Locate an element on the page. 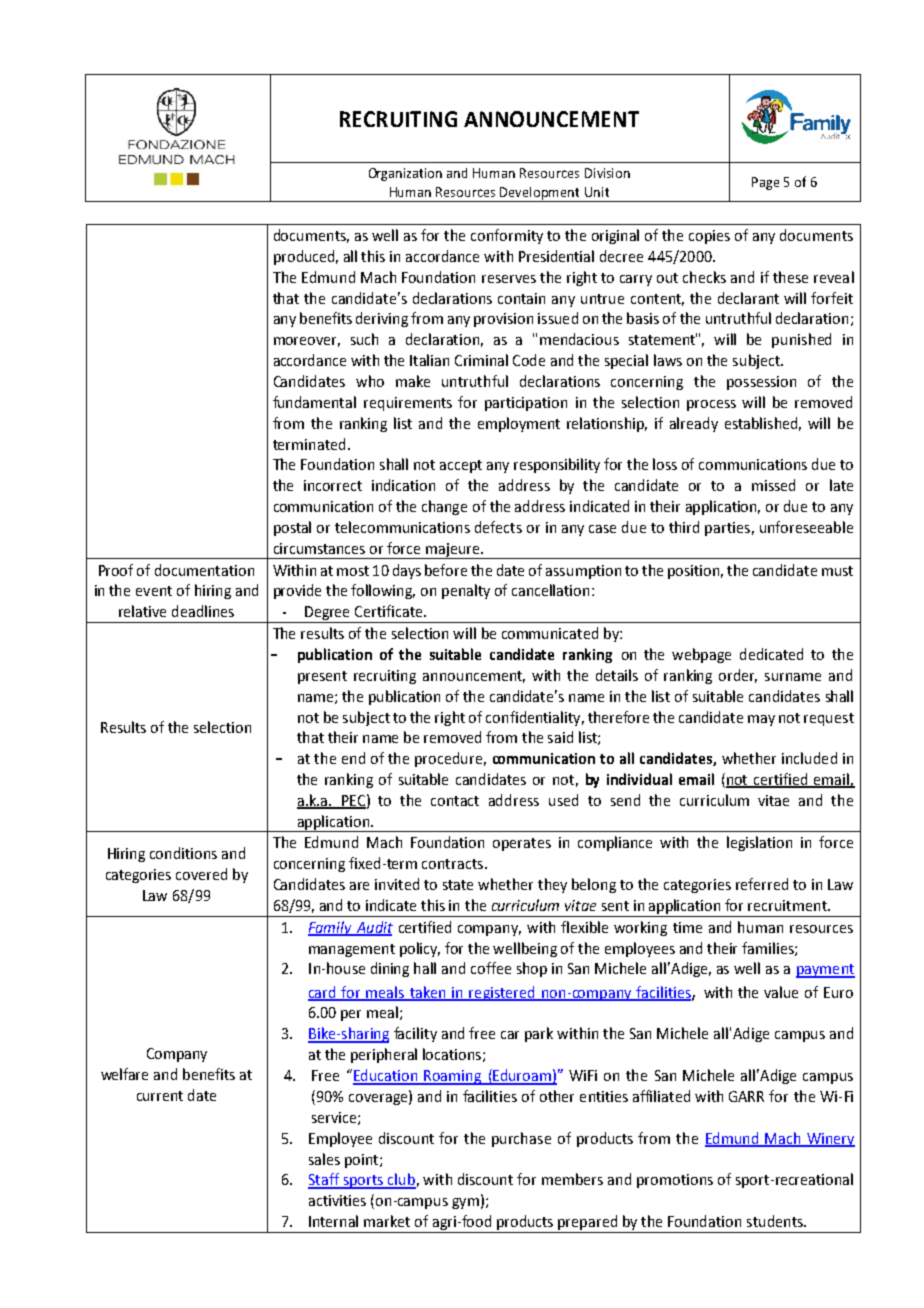  Staff is located at coordinates (324, 1180).
